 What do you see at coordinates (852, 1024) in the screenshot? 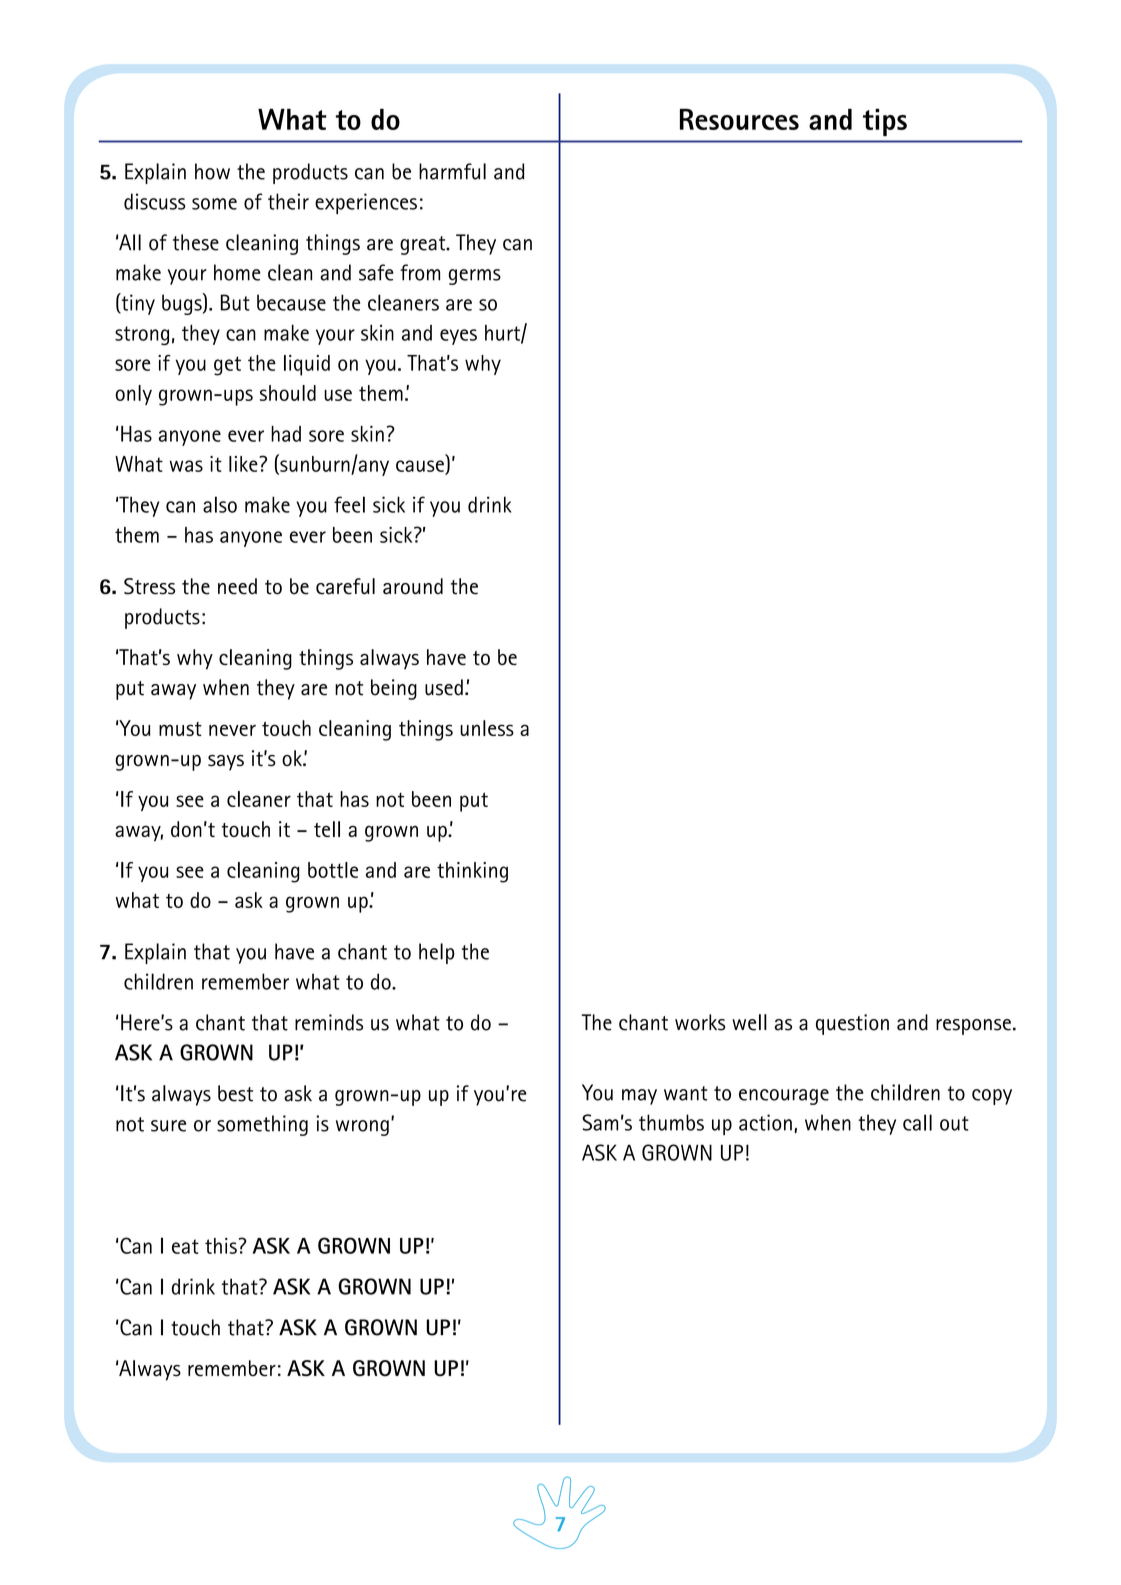
I see `question` at bounding box center [852, 1024].
